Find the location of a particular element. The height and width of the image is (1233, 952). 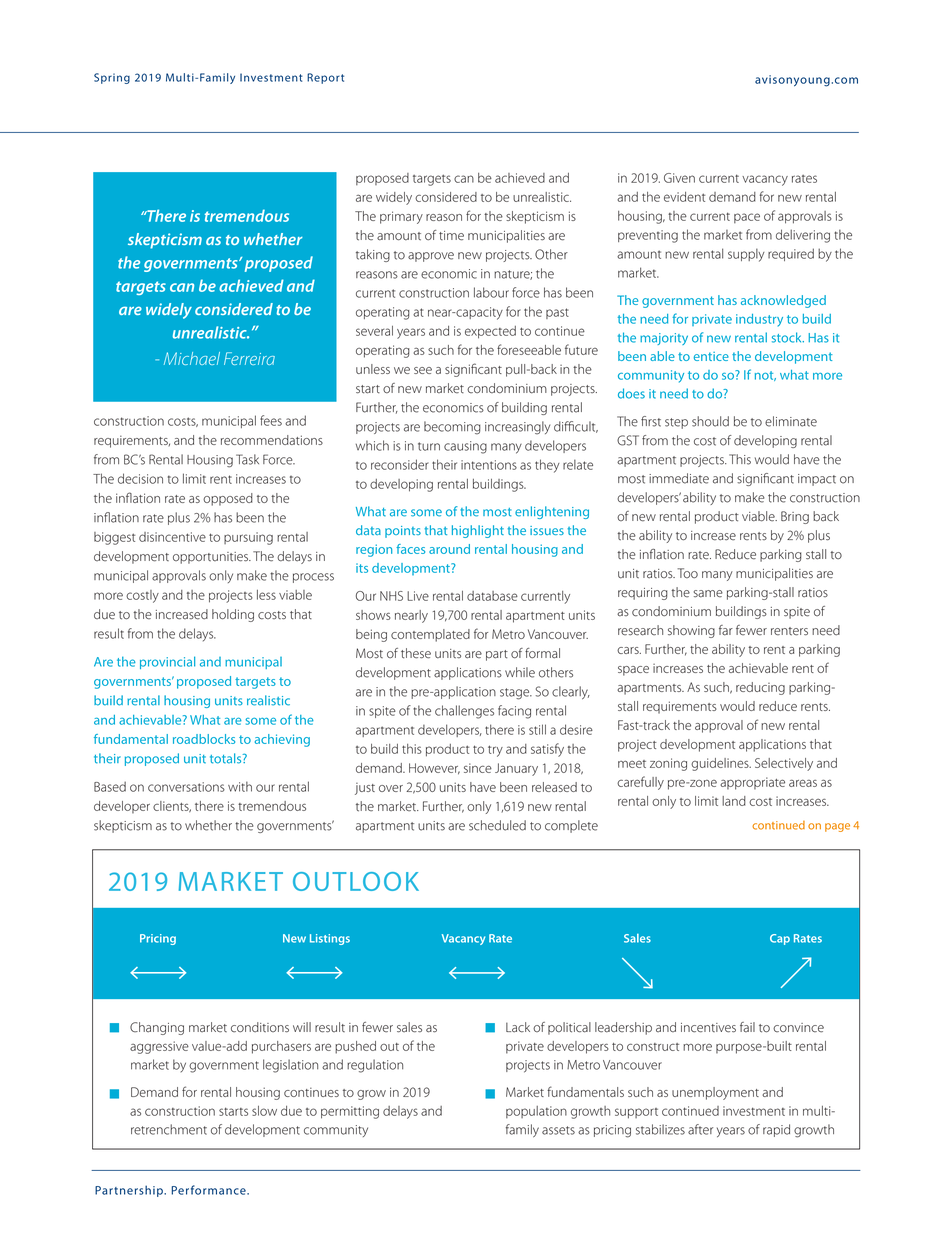

far is located at coordinates (726, 630).
